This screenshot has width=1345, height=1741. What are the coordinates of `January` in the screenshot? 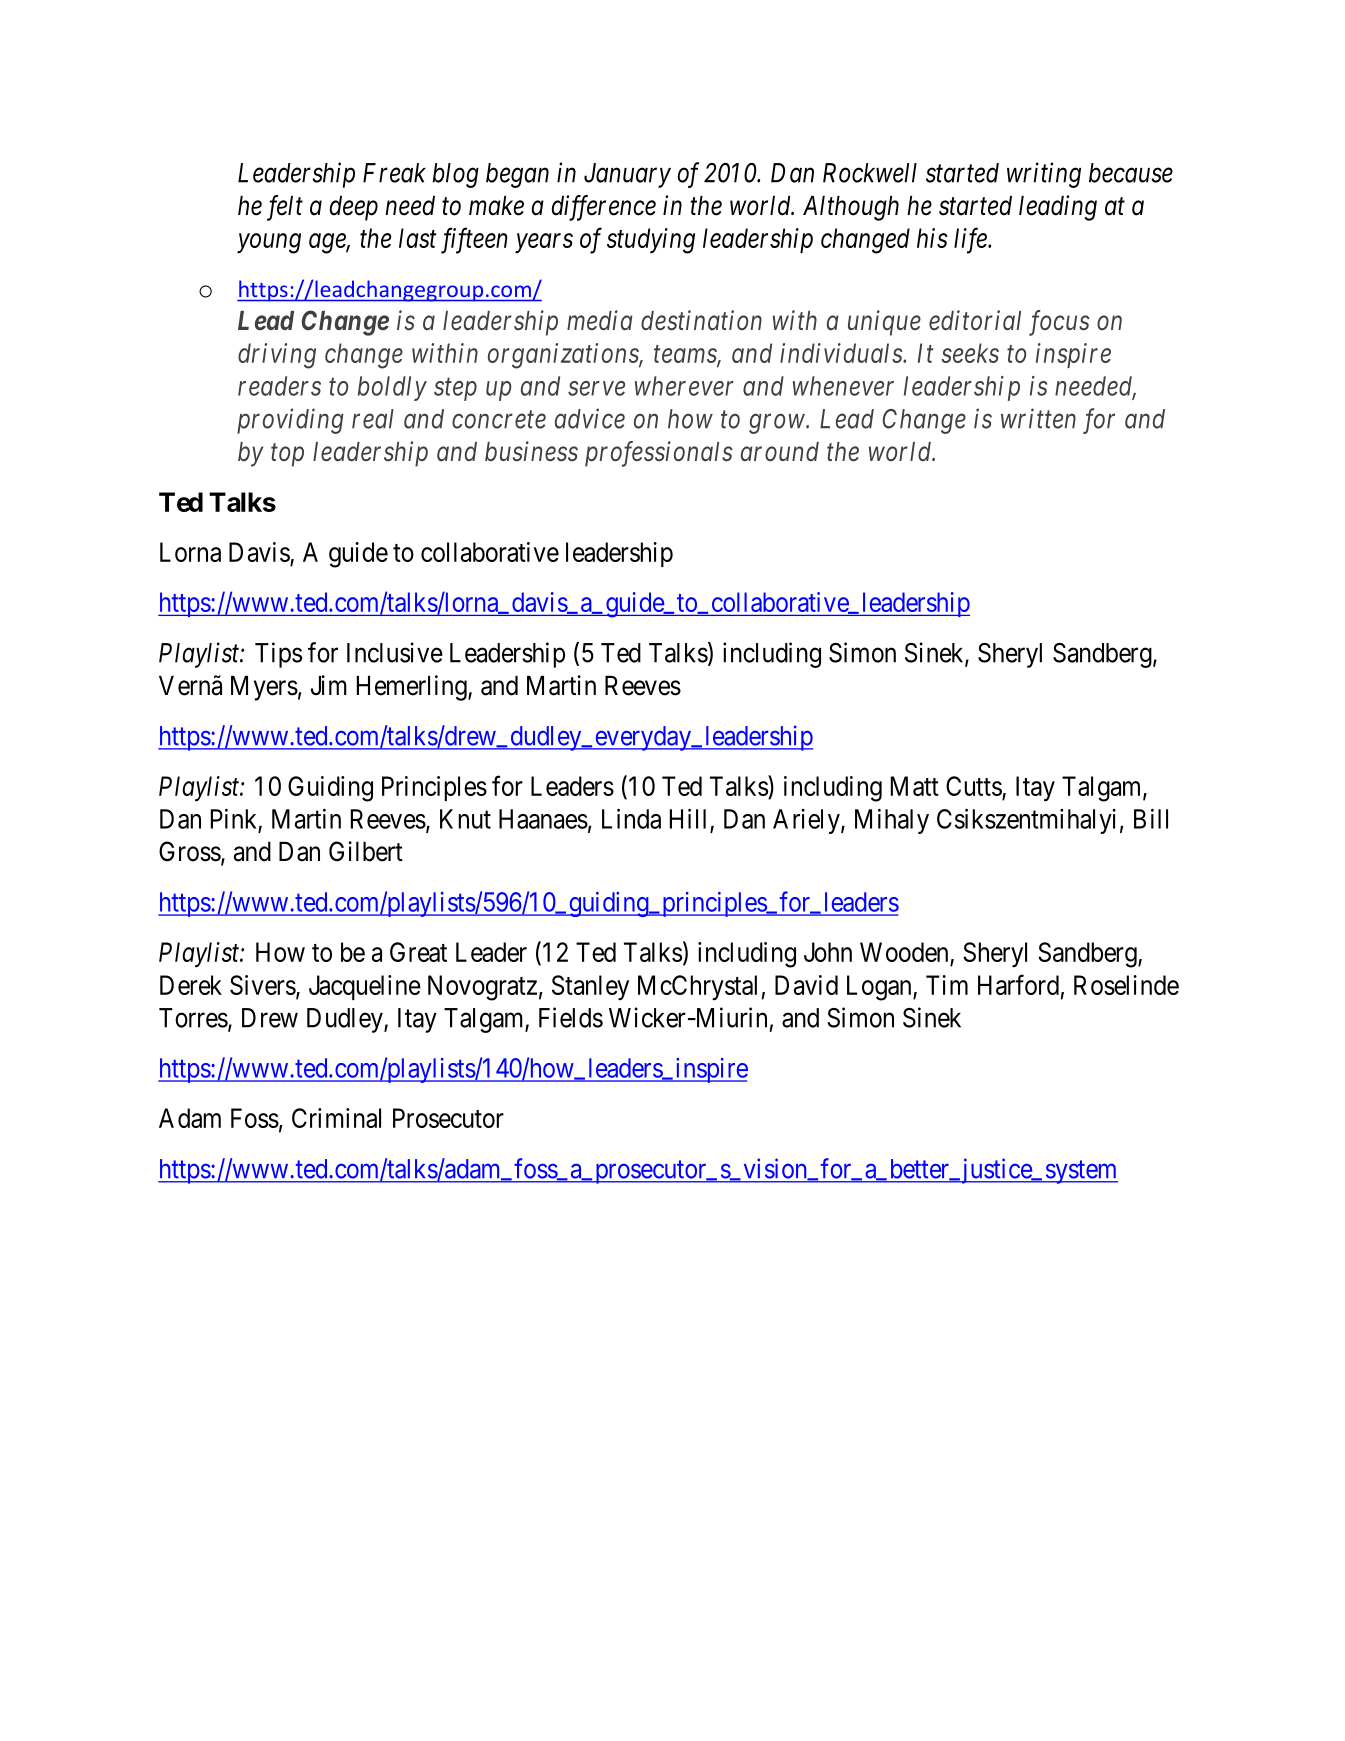 It's located at (627, 175).
